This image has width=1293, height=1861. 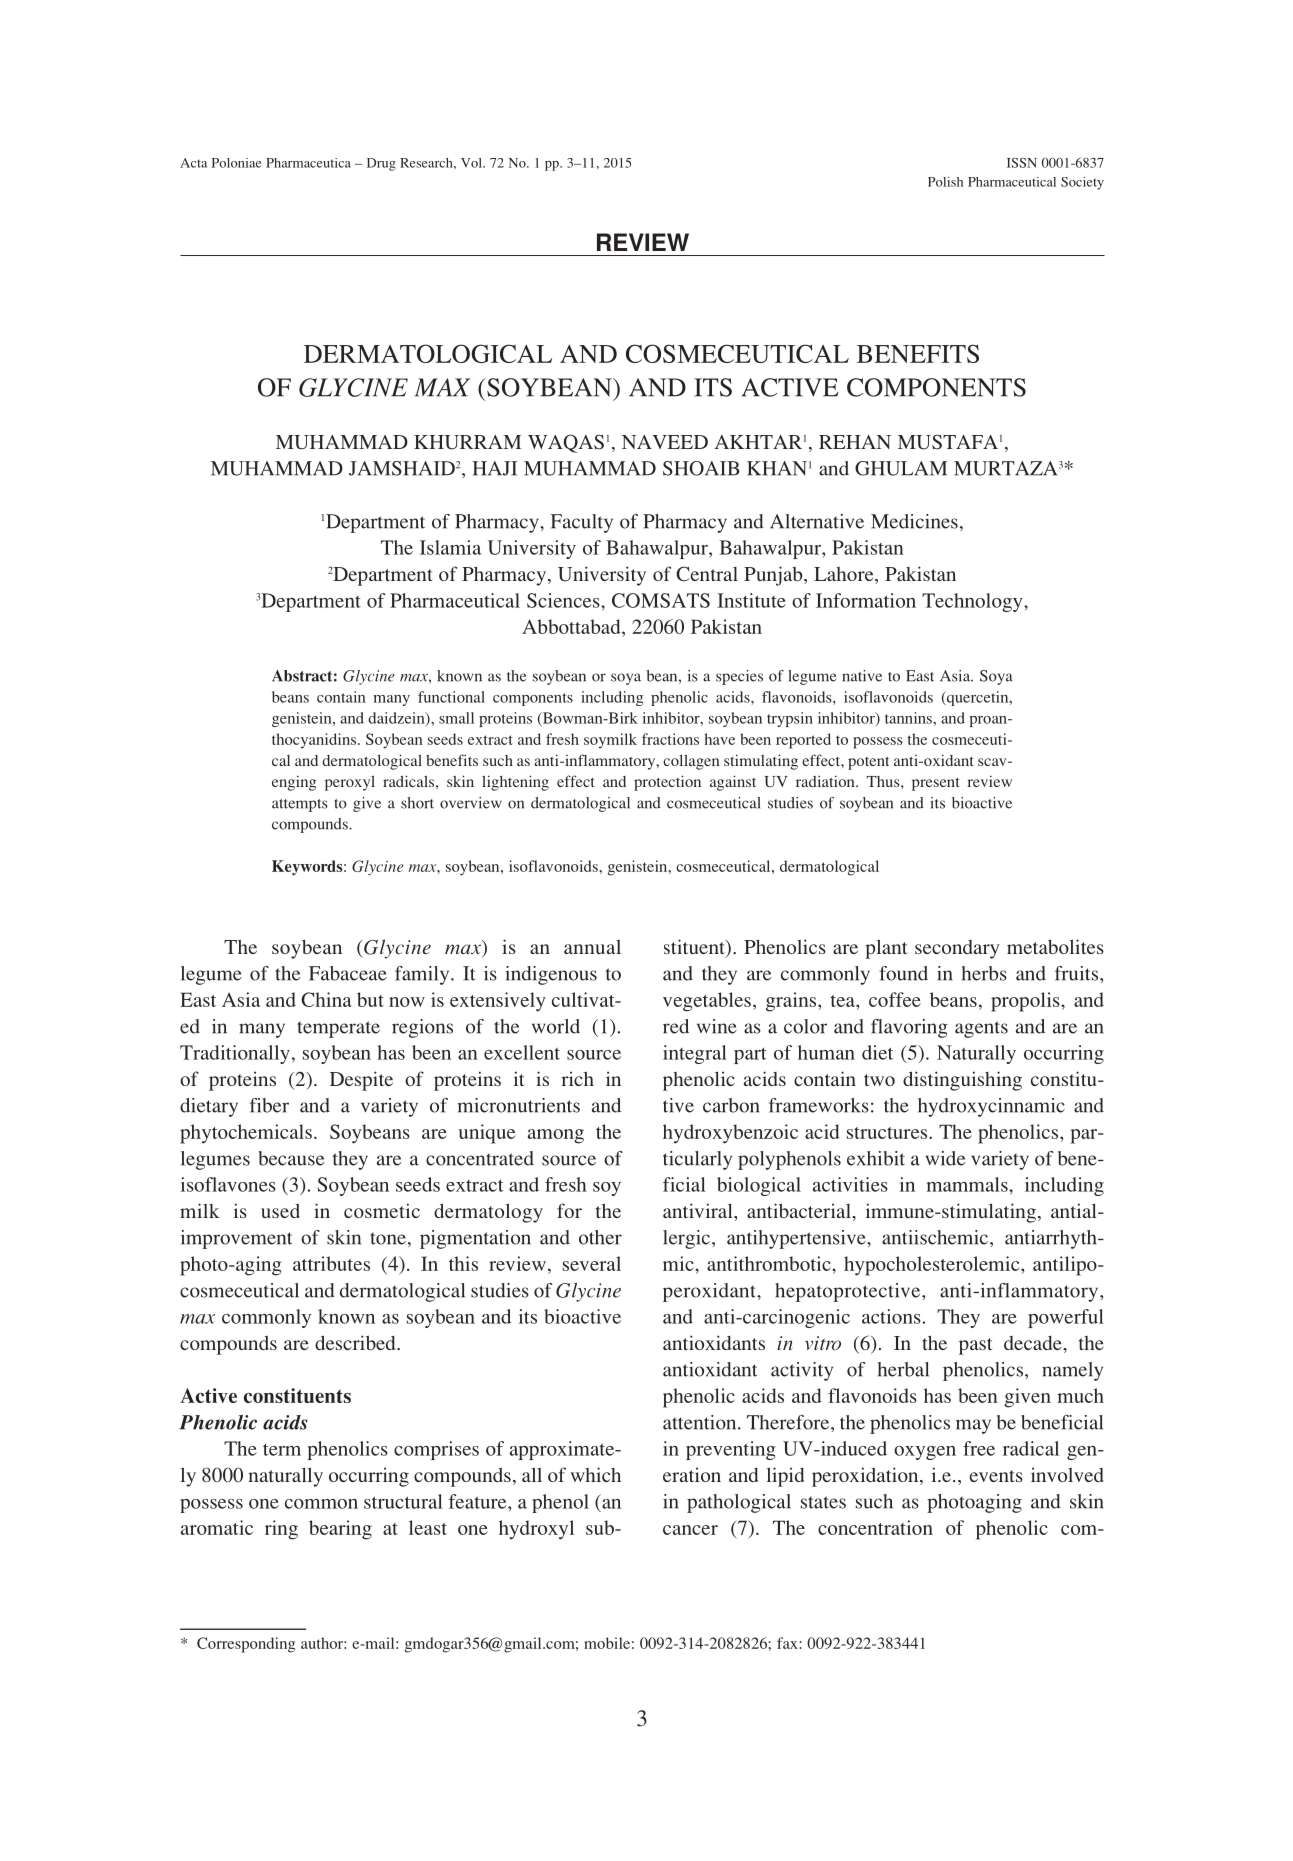 I want to click on other, so click(x=600, y=1237).
